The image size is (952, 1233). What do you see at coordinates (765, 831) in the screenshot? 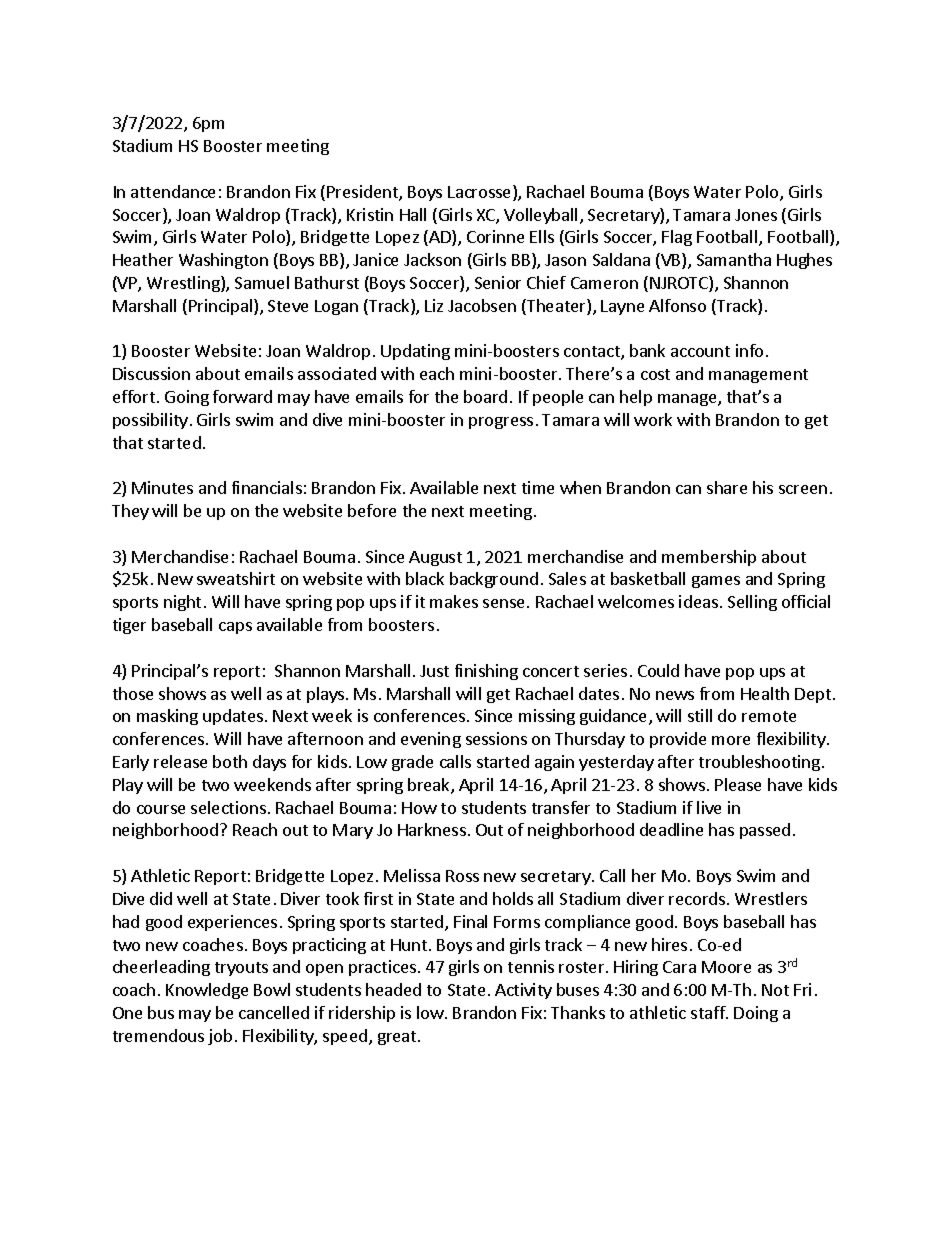
I see `passed` at bounding box center [765, 831].
